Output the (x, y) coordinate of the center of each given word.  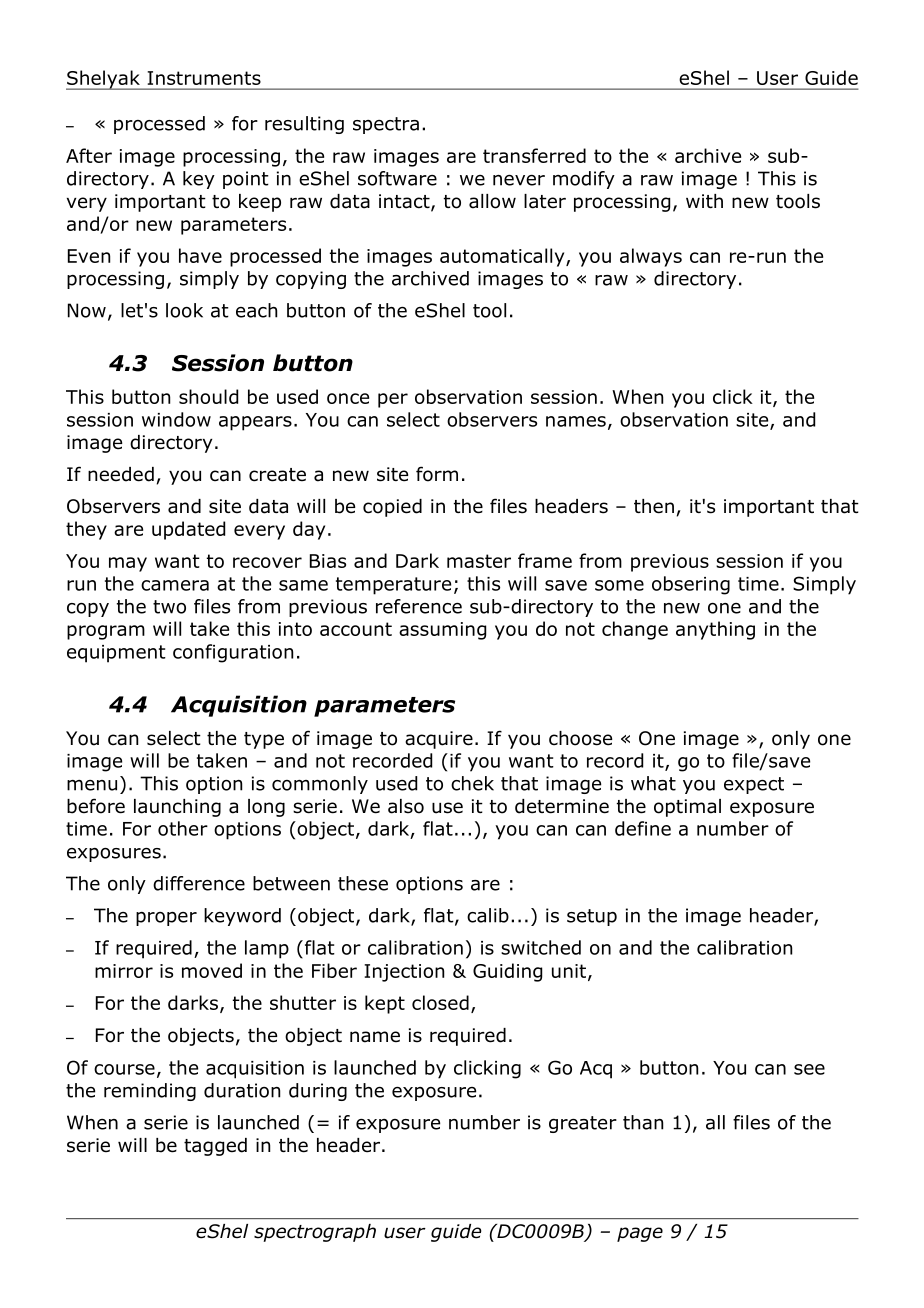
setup (592, 917)
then (654, 506)
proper (166, 919)
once (348, 398)
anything (715, 630)
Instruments (204, 78)
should (208, 396)
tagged (215, 1147)
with (704, 201)
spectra (386, 125)
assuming (442, 631)
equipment (116, 654)
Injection (404, 973)
